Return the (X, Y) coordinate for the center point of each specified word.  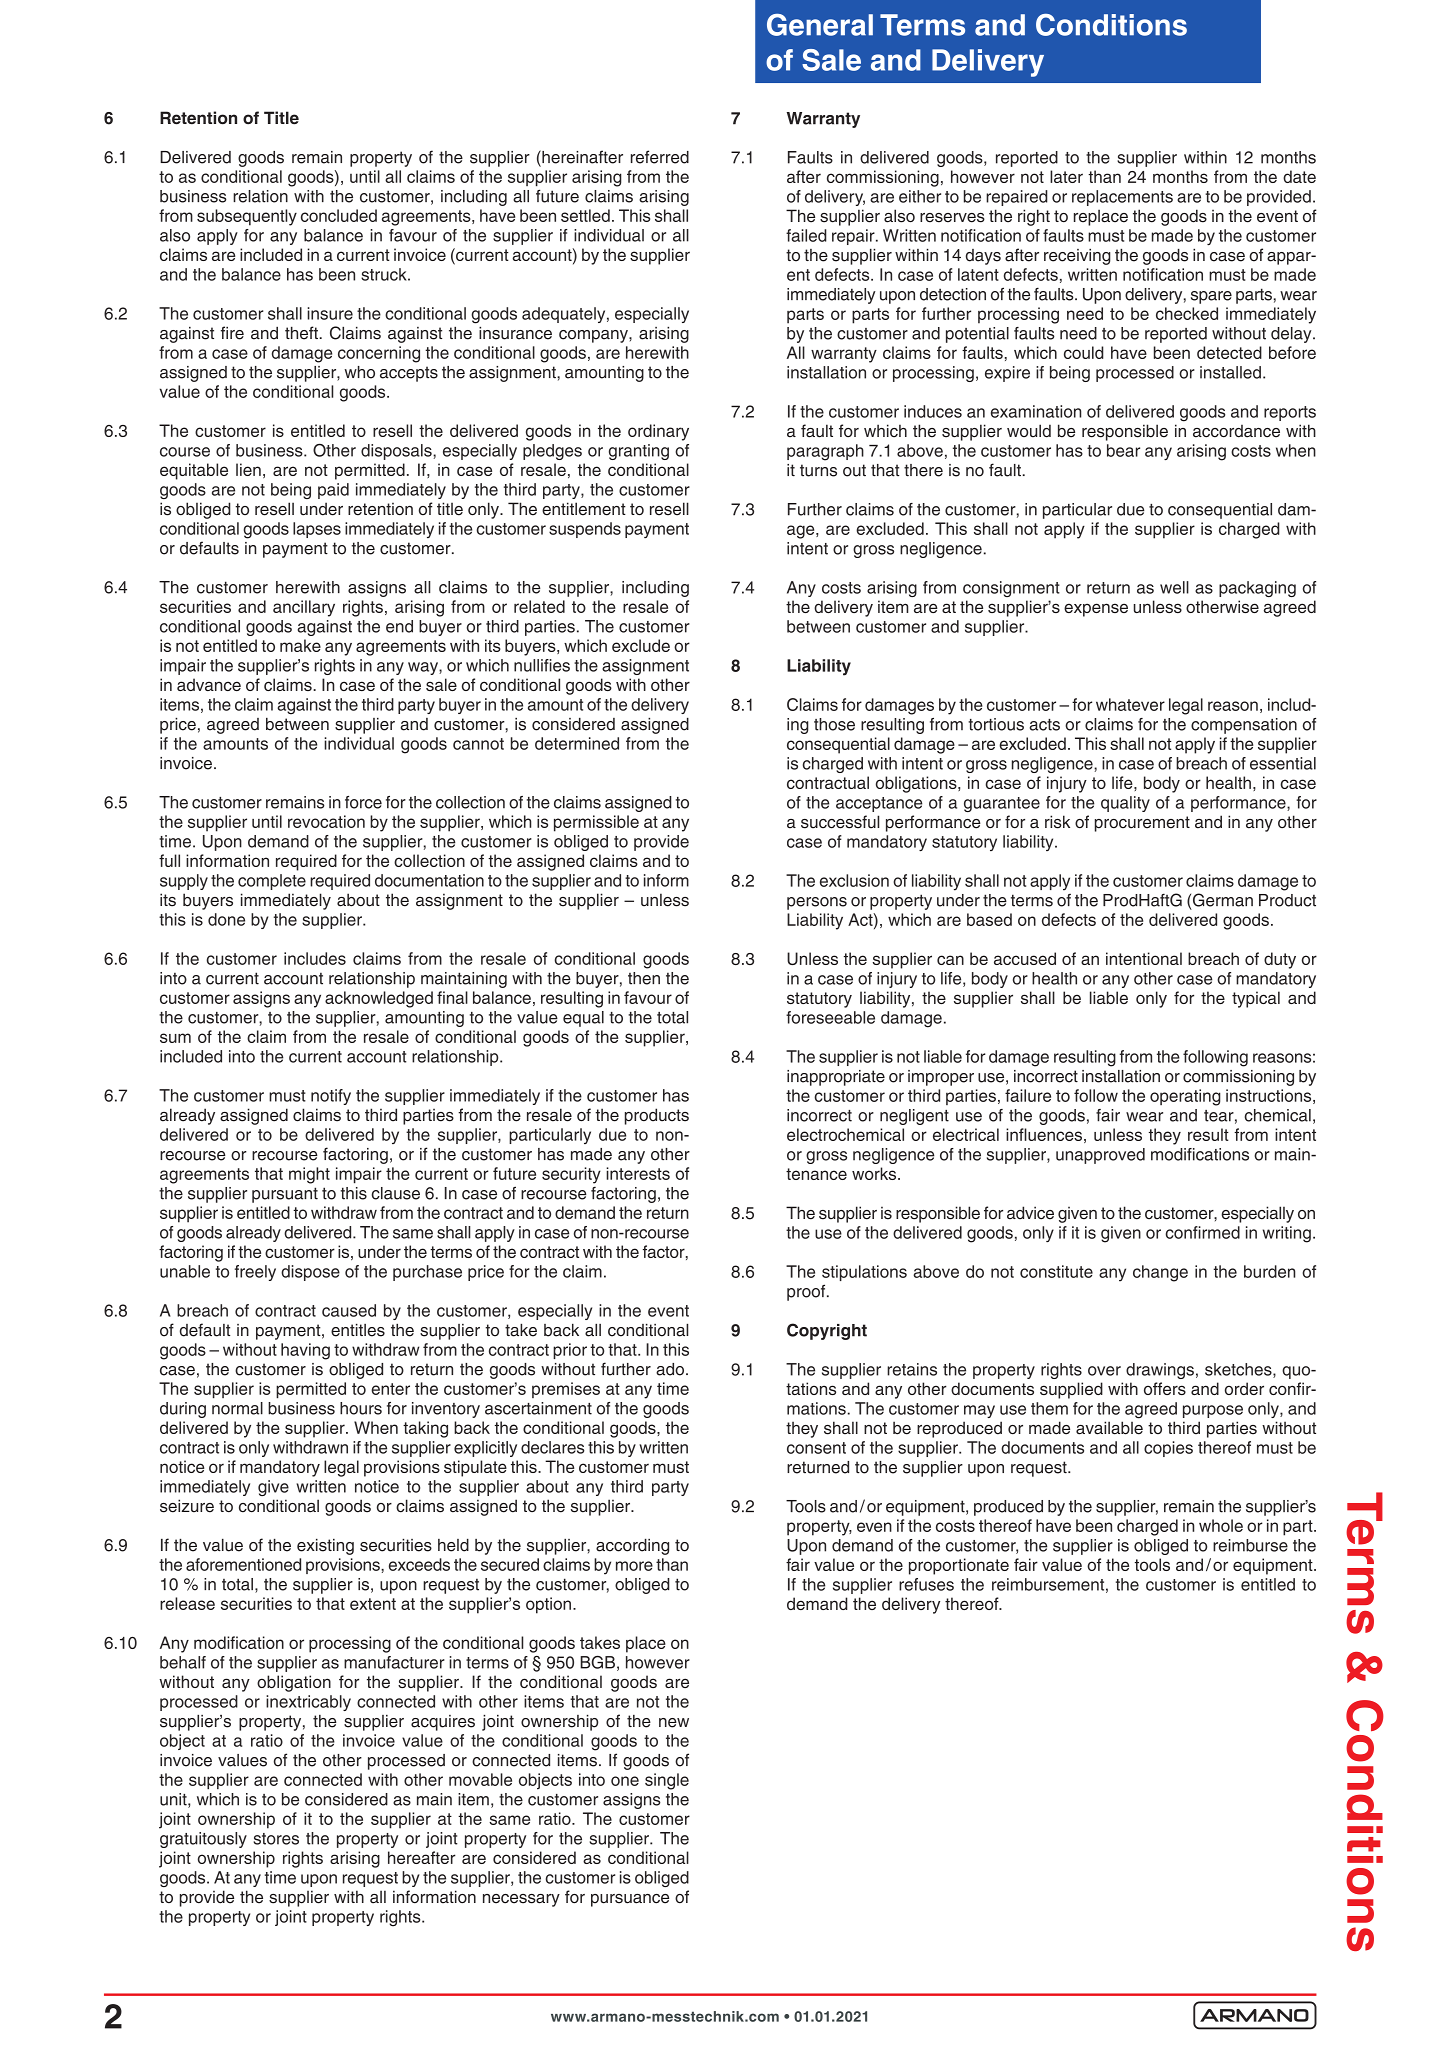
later (1066, 176)
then (644, 978)
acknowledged (379, 999)
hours (361, 1408)
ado (670, 1369)
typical (1256, 999)
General (820, 25)
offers (1165, 1388)
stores (276, 1839)
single (667, 1781)
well (1174, 587)
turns (818, 470)
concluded (339, 215)
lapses (317, 530)
